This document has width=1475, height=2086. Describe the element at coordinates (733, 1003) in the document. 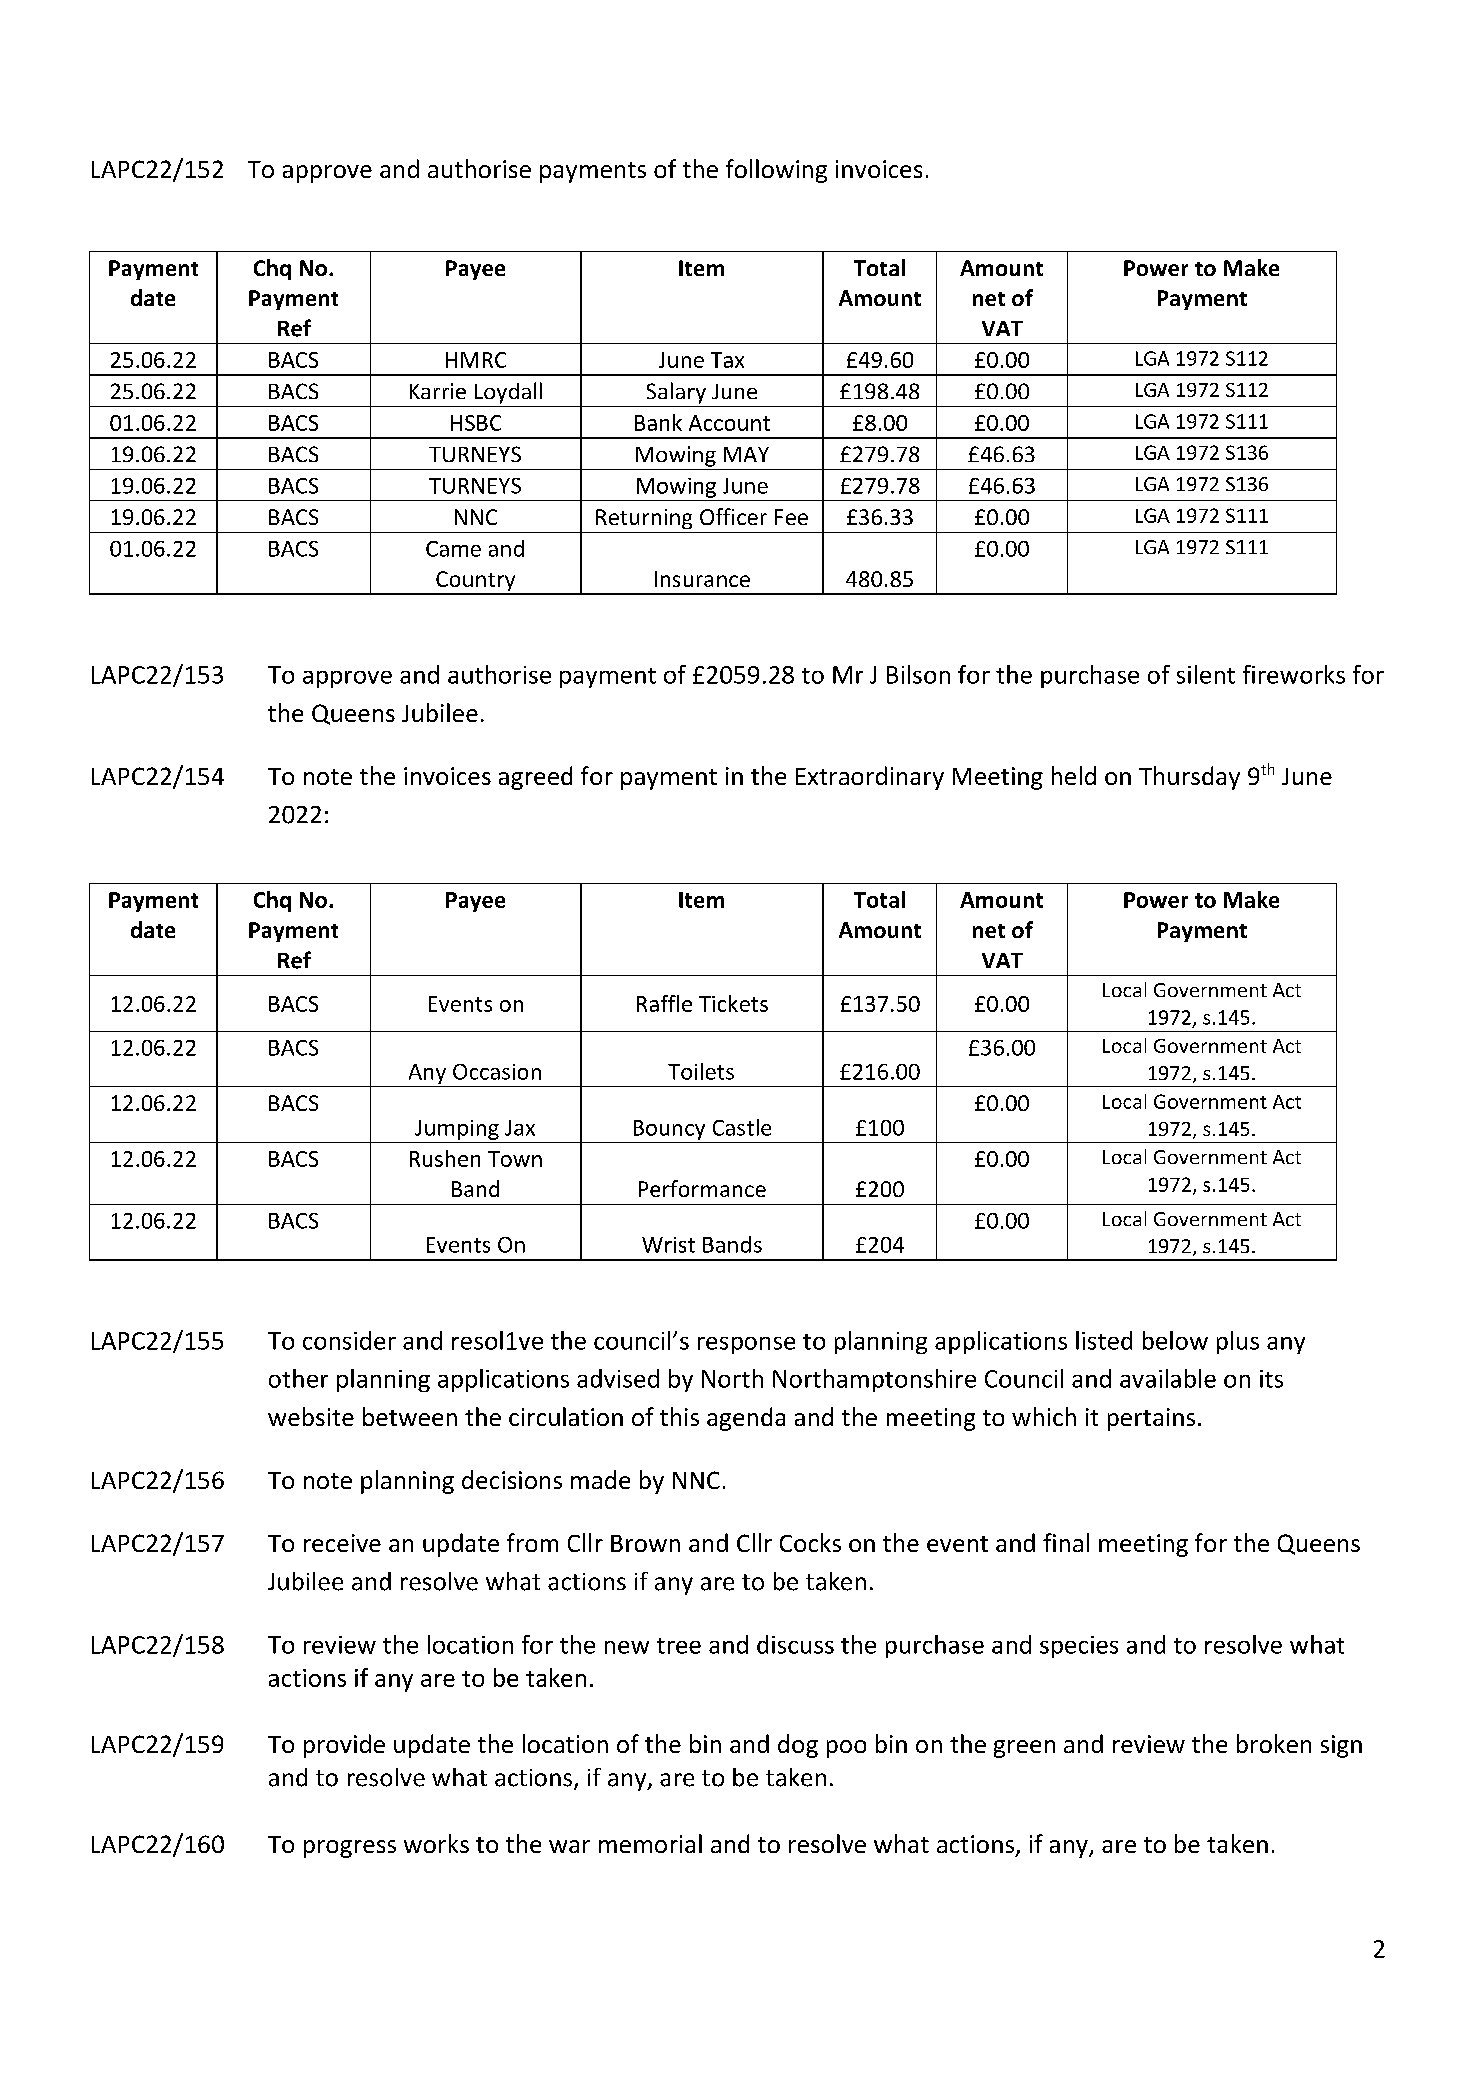

I see `Tickets` at that location.
